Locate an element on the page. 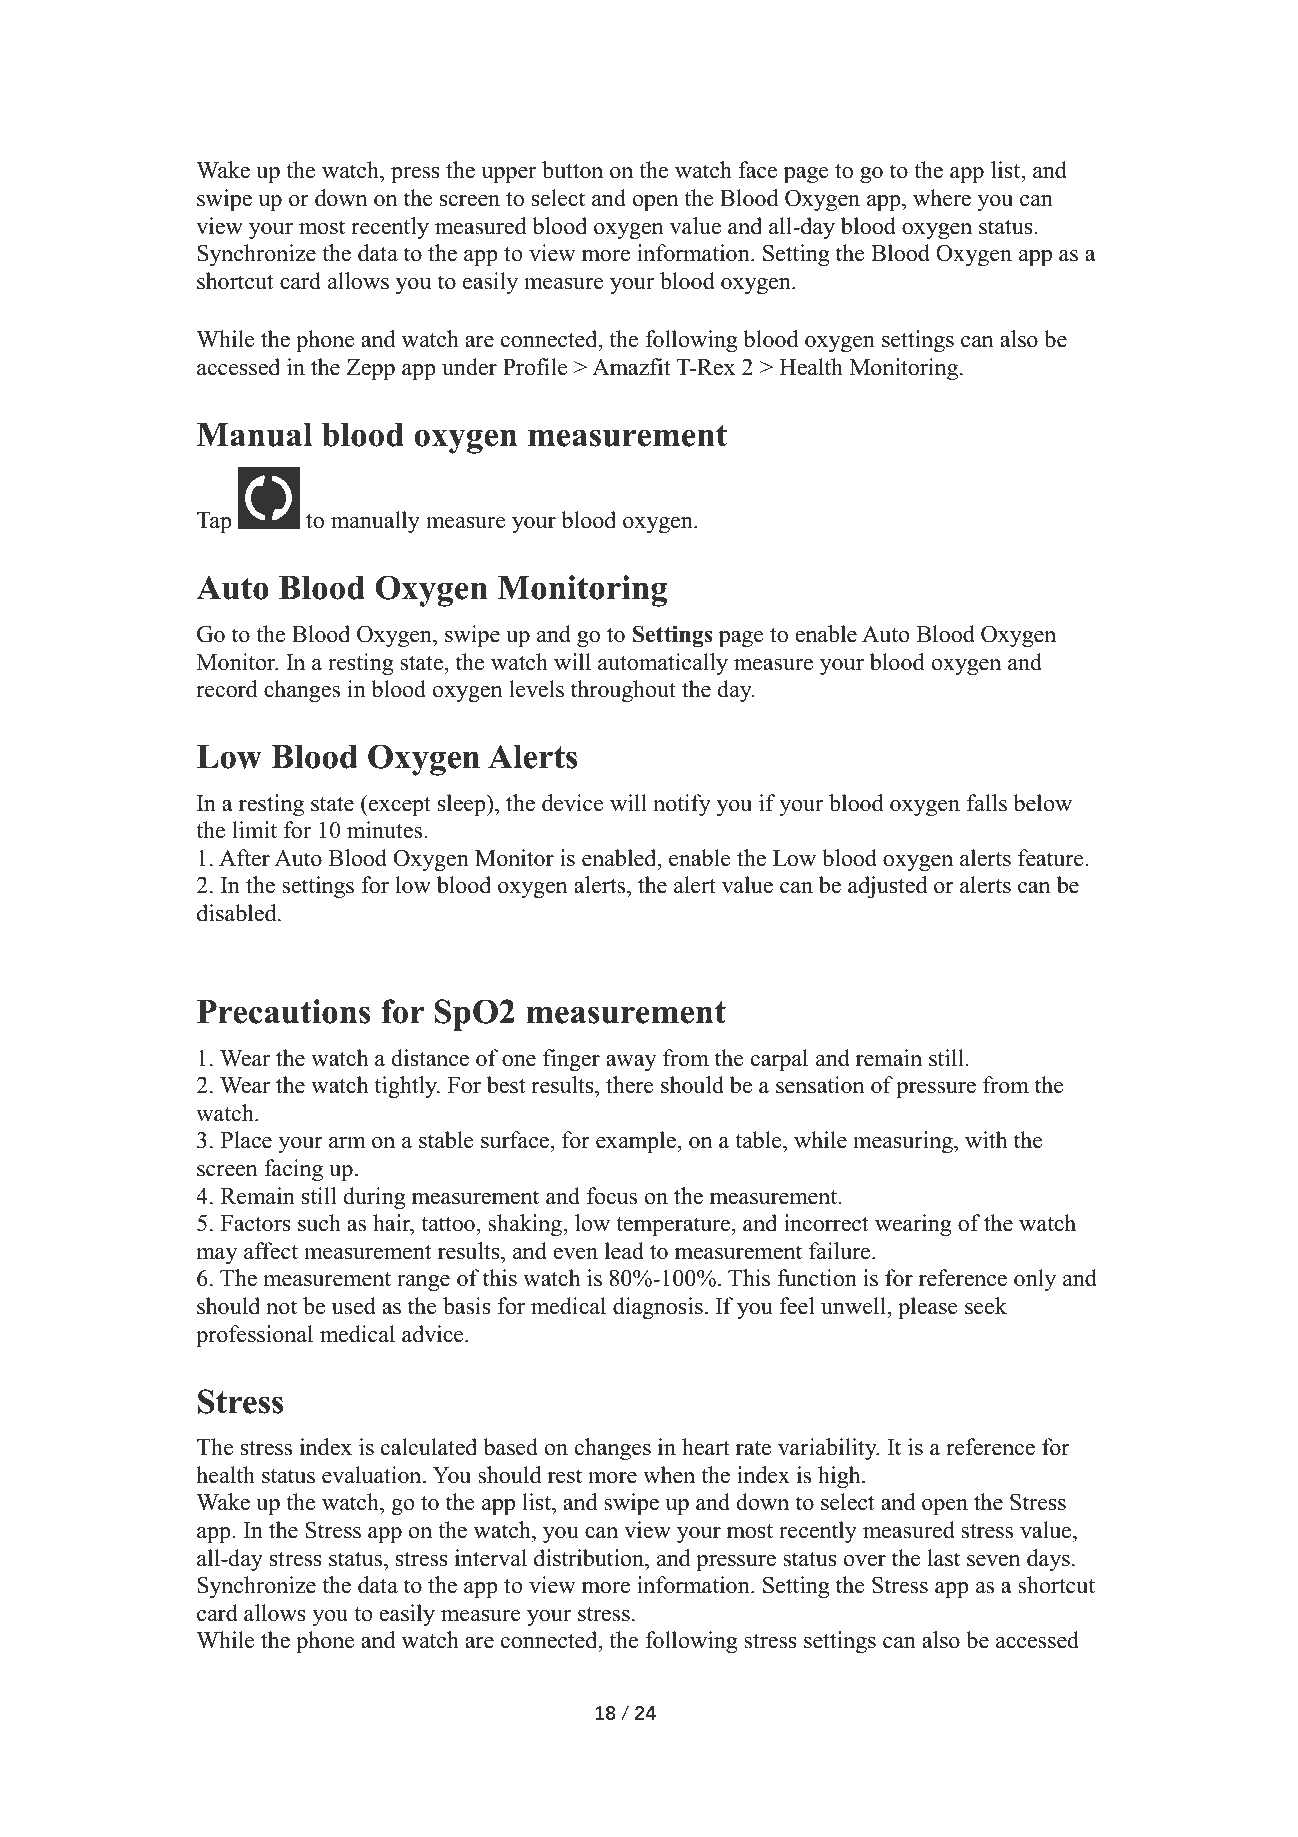 Image resolution: width=1298 pixels, height=1837 pixels. After is located at coordinates (244, 858).
